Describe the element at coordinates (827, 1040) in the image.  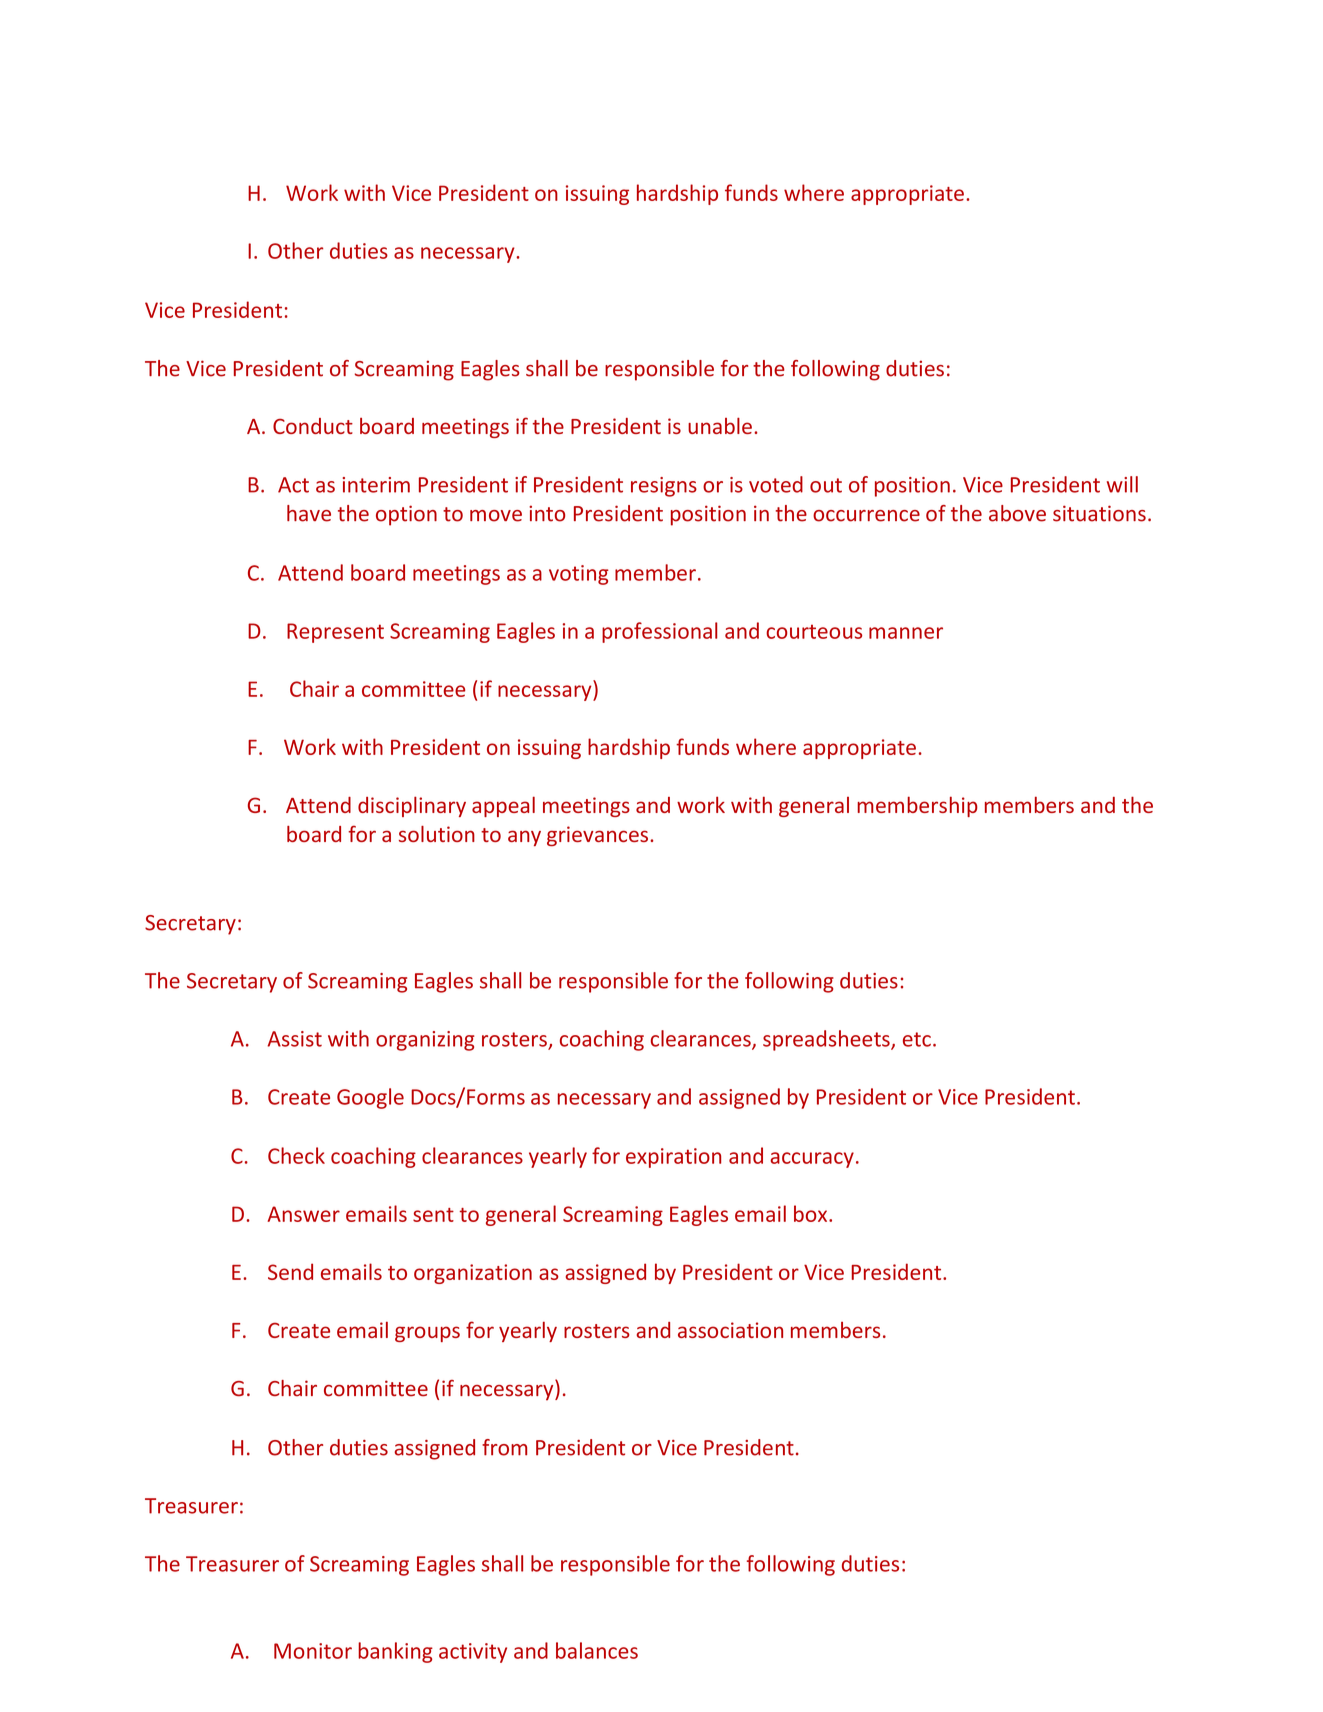
I see `spreadsheets` at that location.
